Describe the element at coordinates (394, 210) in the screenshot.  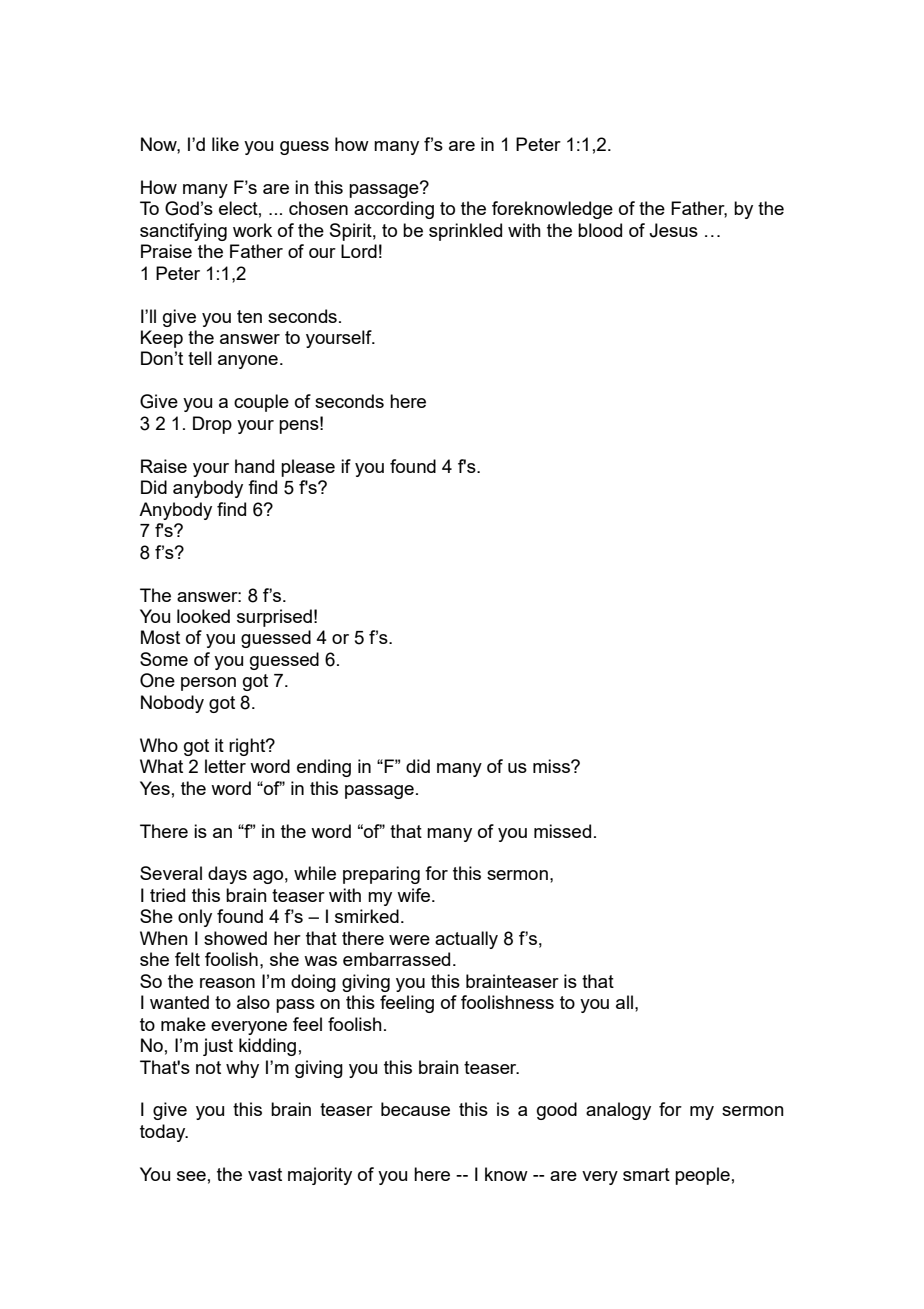
I see `according` at that location.
